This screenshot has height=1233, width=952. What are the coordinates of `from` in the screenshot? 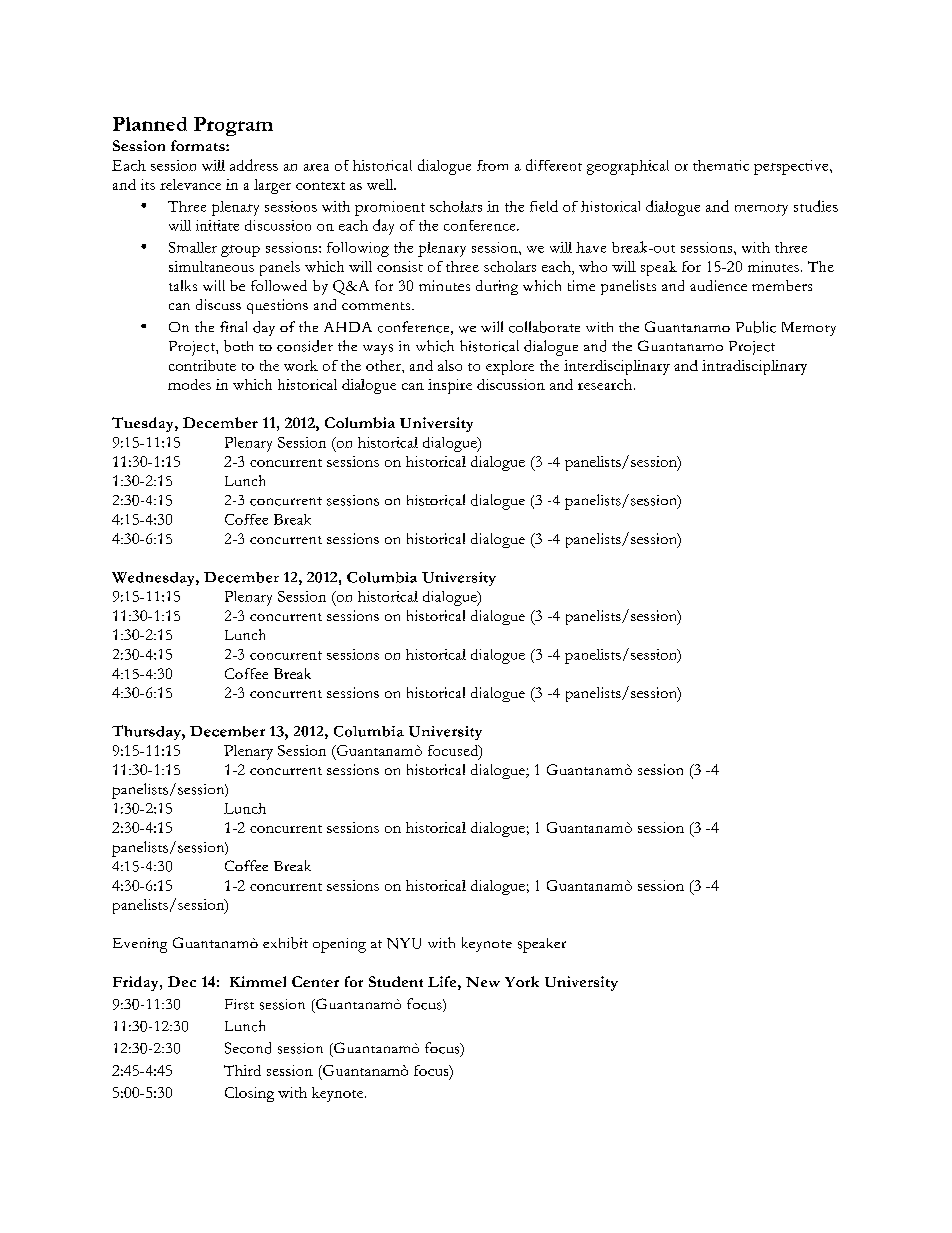 It's located at (492, 165).
